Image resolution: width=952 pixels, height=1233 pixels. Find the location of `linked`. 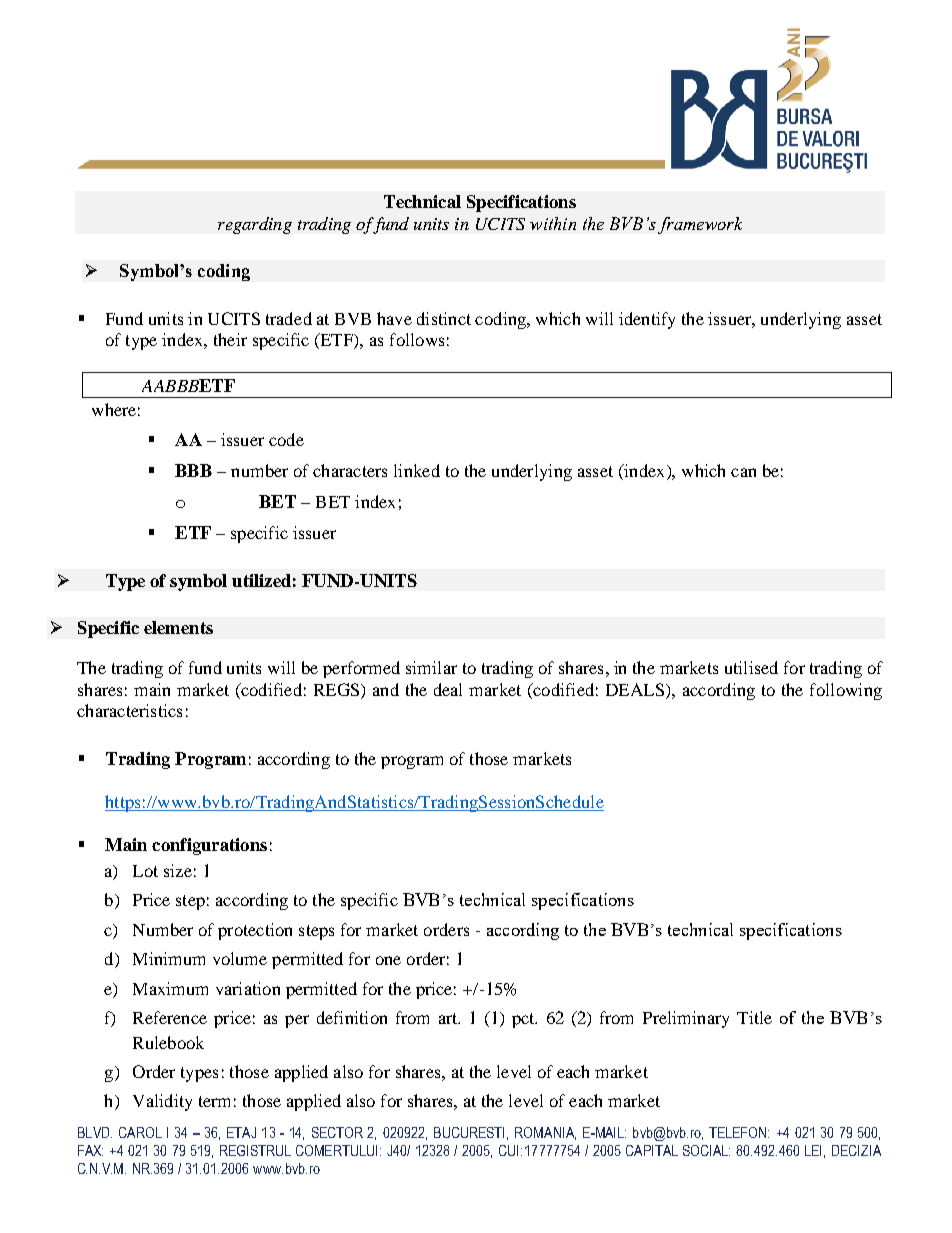

linked is located at coordinates (417, 470).
